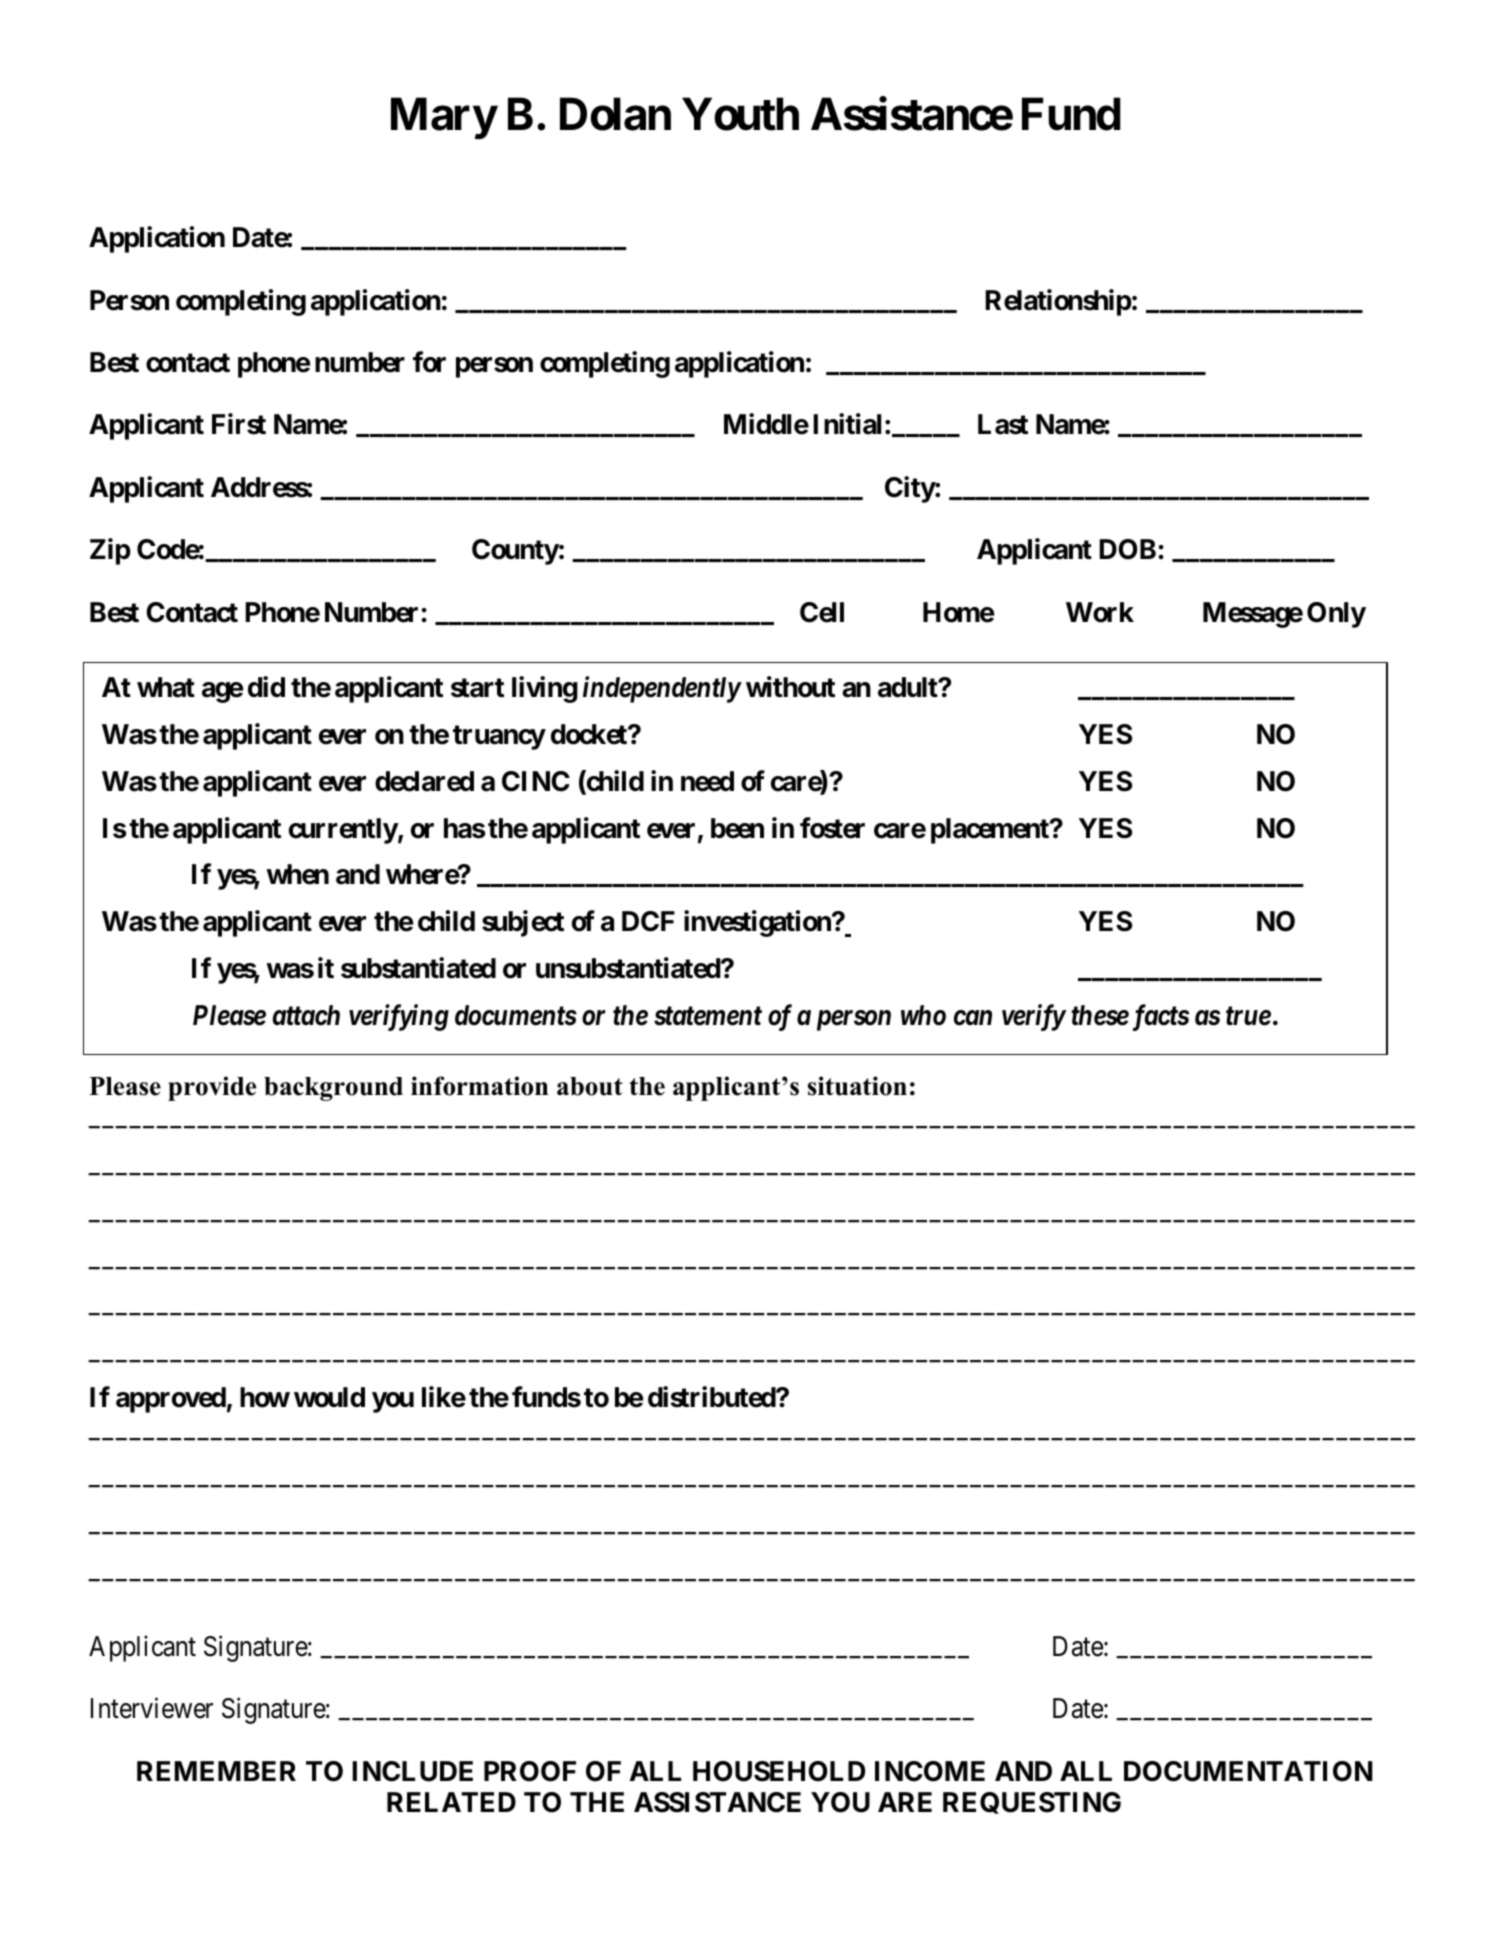  I want to click on HOUSEHOLD, so click(779, 1771).
